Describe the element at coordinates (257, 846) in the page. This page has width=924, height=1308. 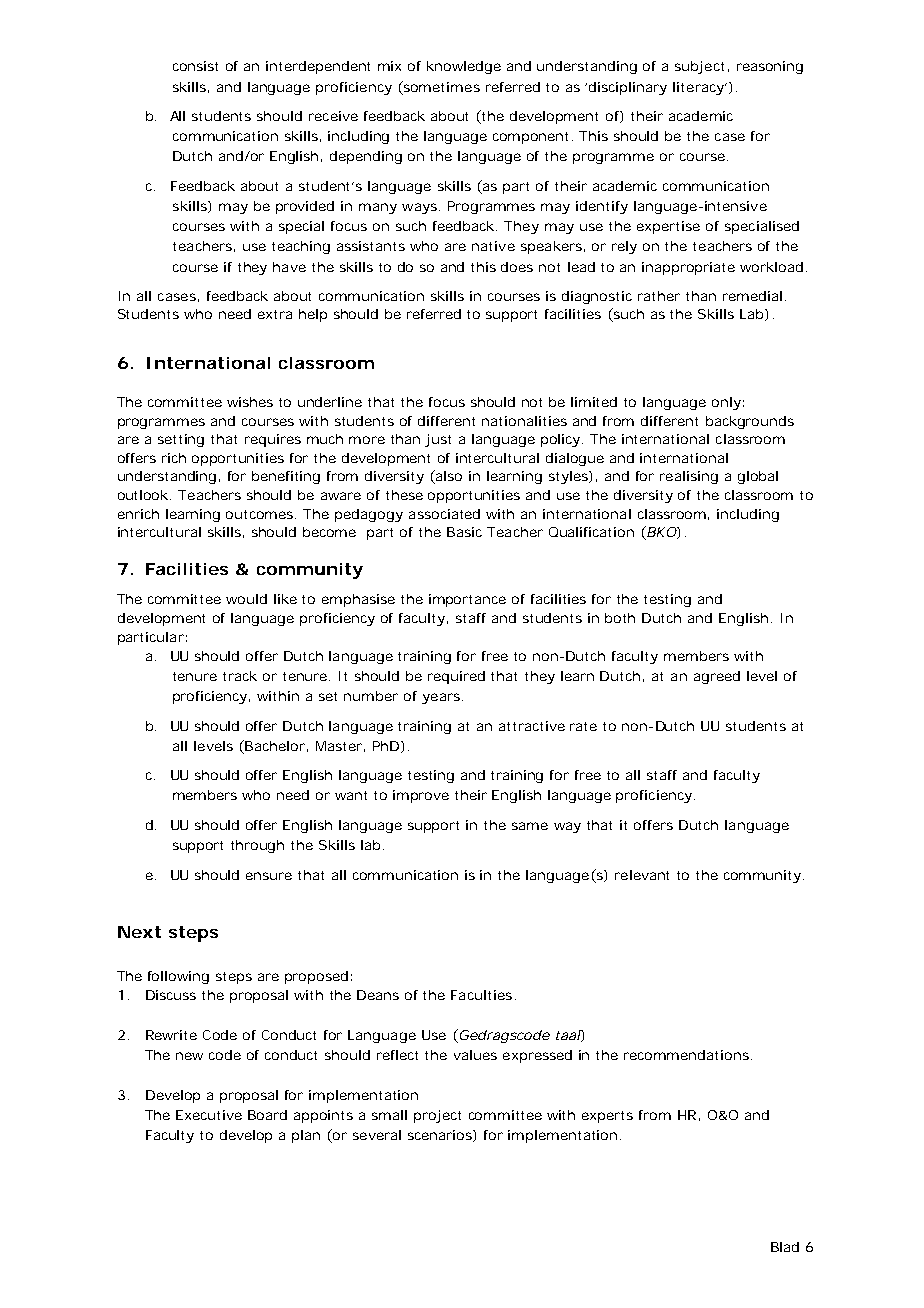
I see `through` at that location.
